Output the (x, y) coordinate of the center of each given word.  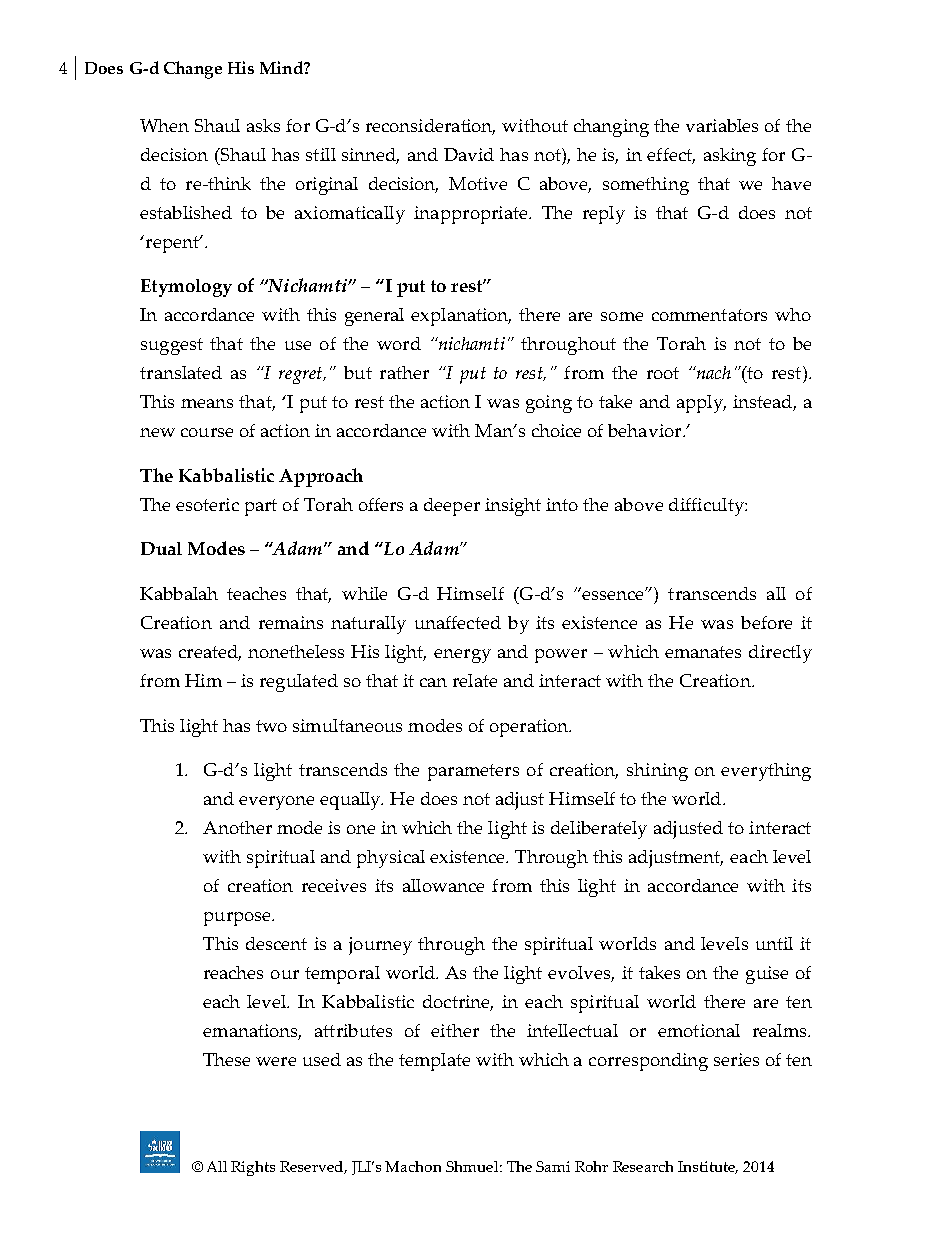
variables (722, 125)
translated (181, 372)
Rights (253, 1168)
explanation (461, 317)
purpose (238, 919)
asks (263, 125)
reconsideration (430, 127)
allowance (443, 885)
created (210, 653)
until (774, 943)
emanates (703, 652)
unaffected (458, 622)
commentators (709, 315)
